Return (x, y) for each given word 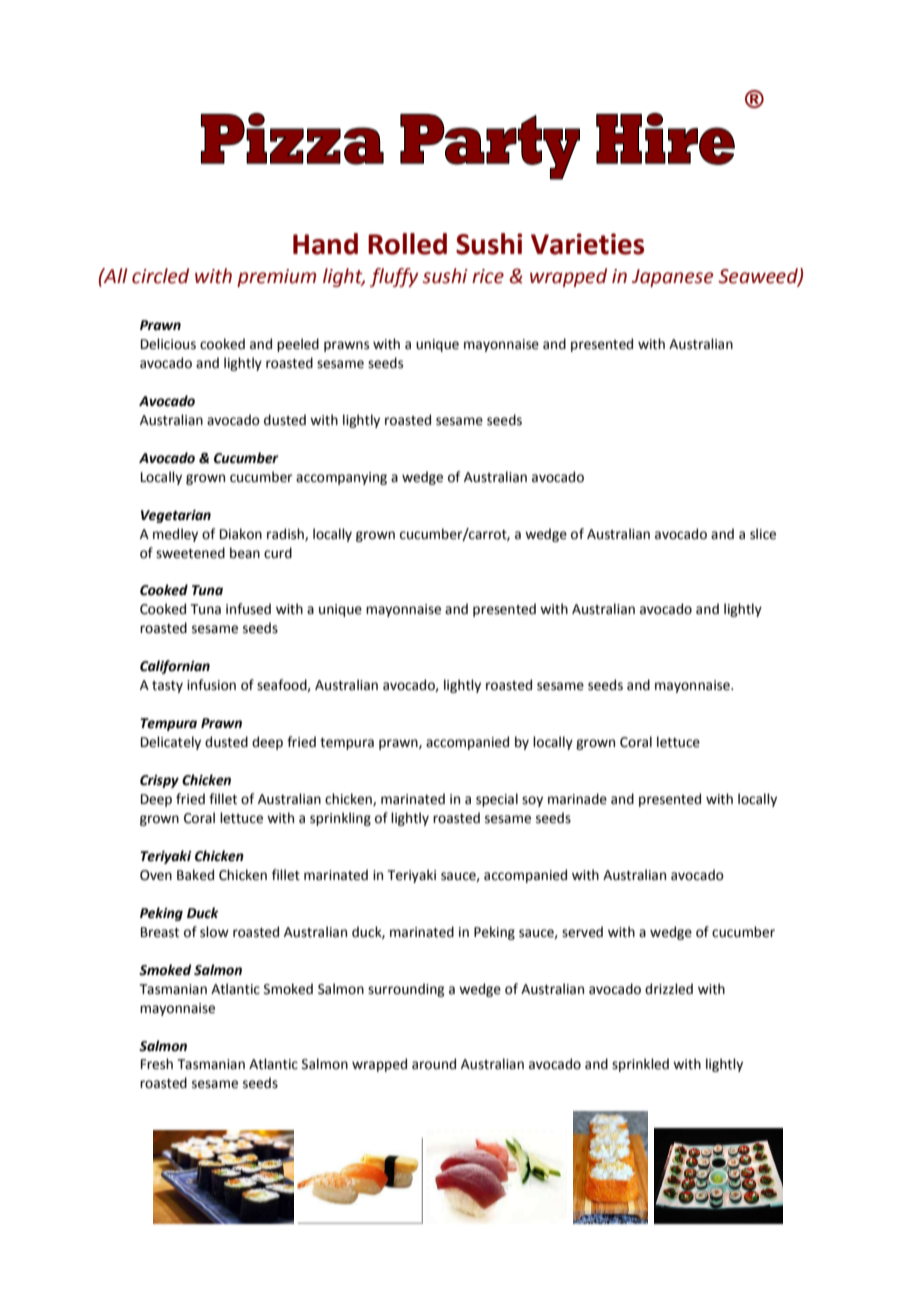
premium (276, 278)
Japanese (672, 278)
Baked (195, 875)
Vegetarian (176, 516)
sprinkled (640, 1065)
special (497, 800)
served (582, 932)
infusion (211, 685)
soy (532, 801)
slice (763, 534)
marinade (577, 799)
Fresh (157, 1064)
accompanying (341, 478)
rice (488, 276)
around (434, 1064)
